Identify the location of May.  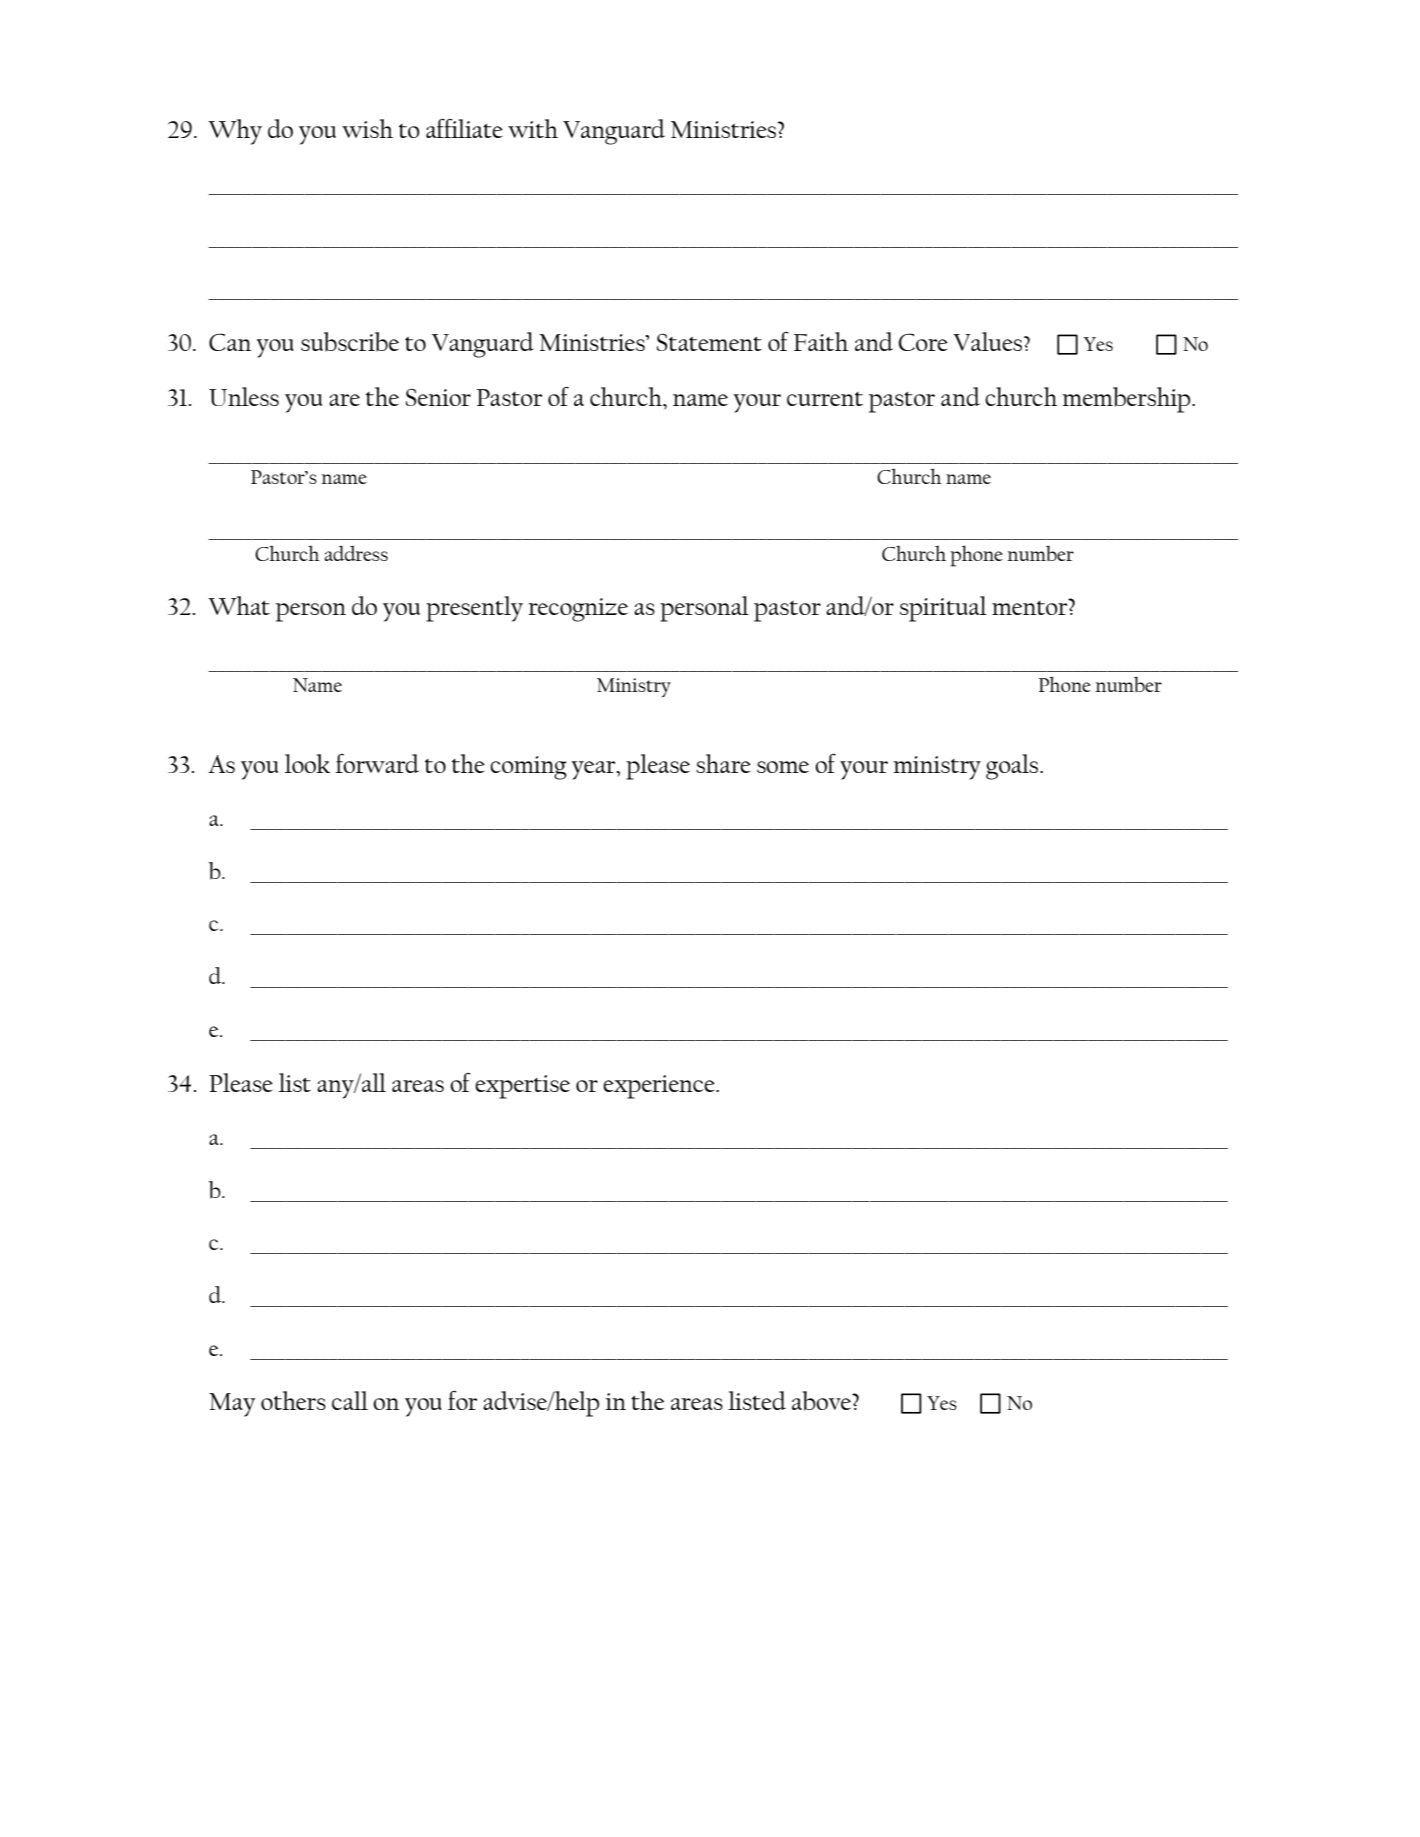
(232, 1405).
